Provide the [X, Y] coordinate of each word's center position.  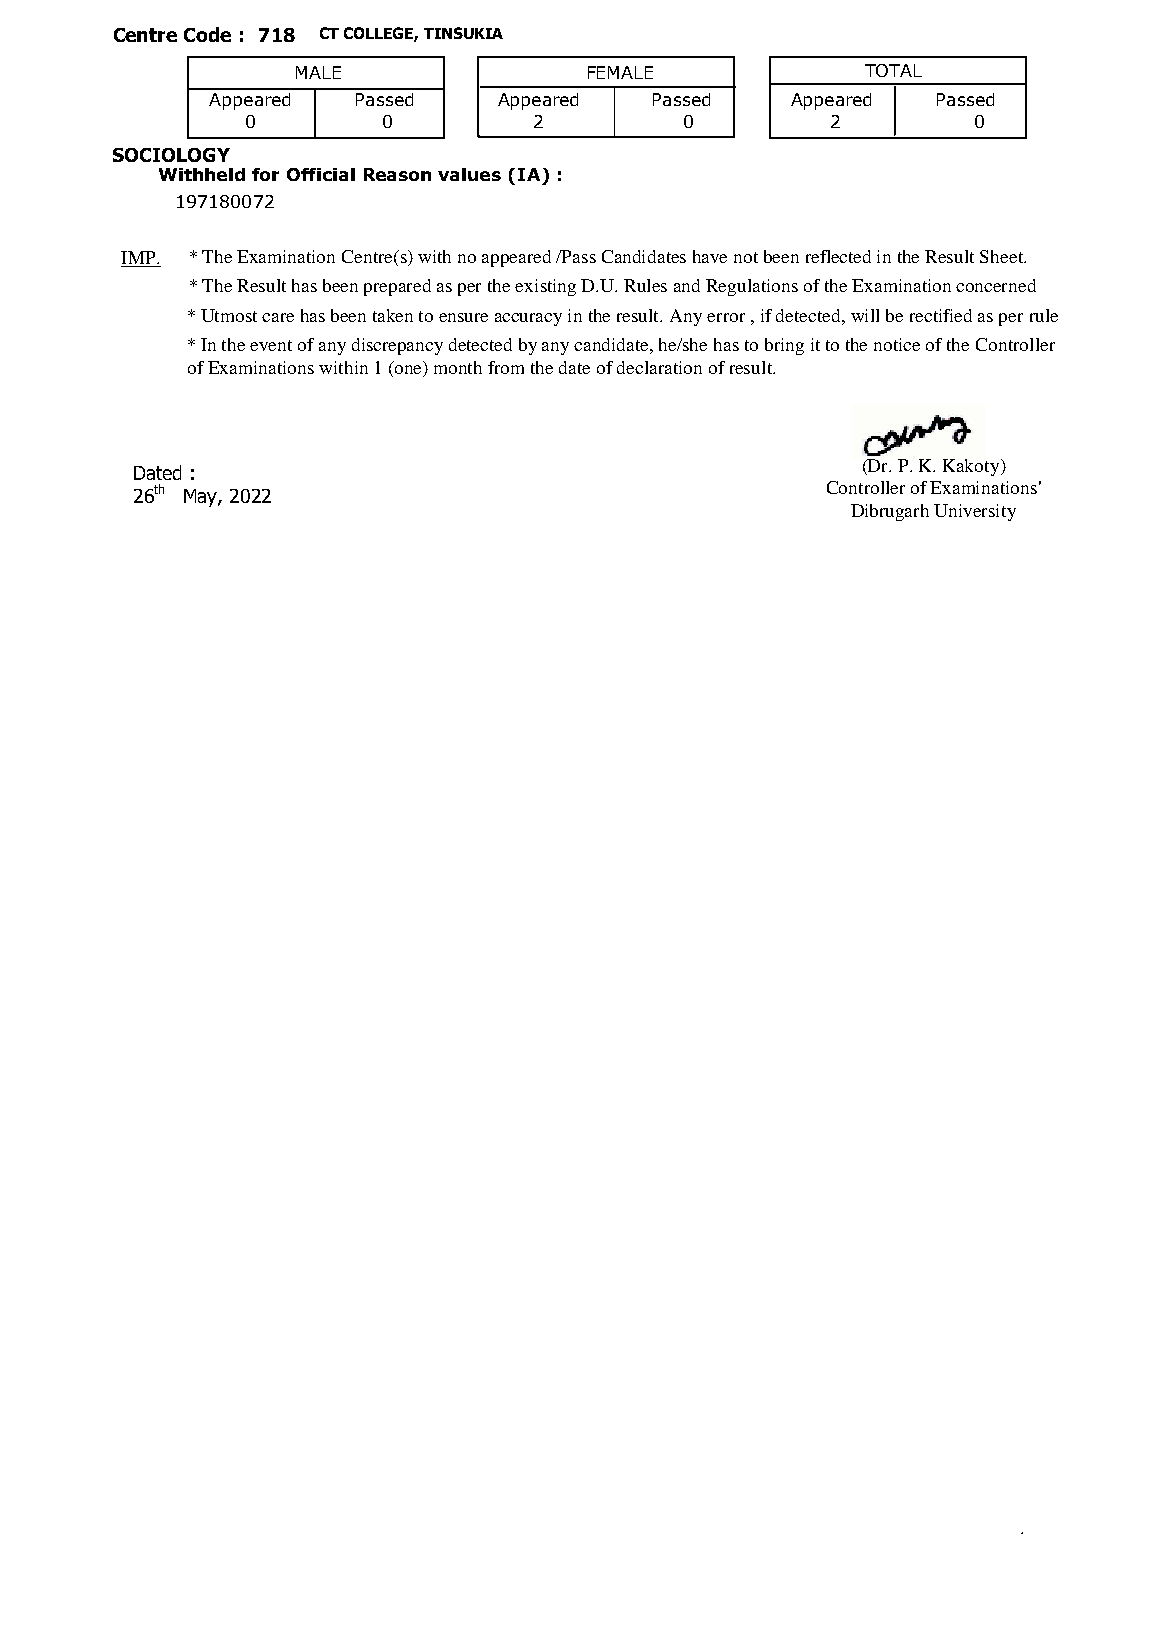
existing [545, 287]
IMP [139, 257]
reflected [838, 256]
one [410, 371]
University [975, 512]
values [469, 174]
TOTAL [893, 70]
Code [207, 34]
